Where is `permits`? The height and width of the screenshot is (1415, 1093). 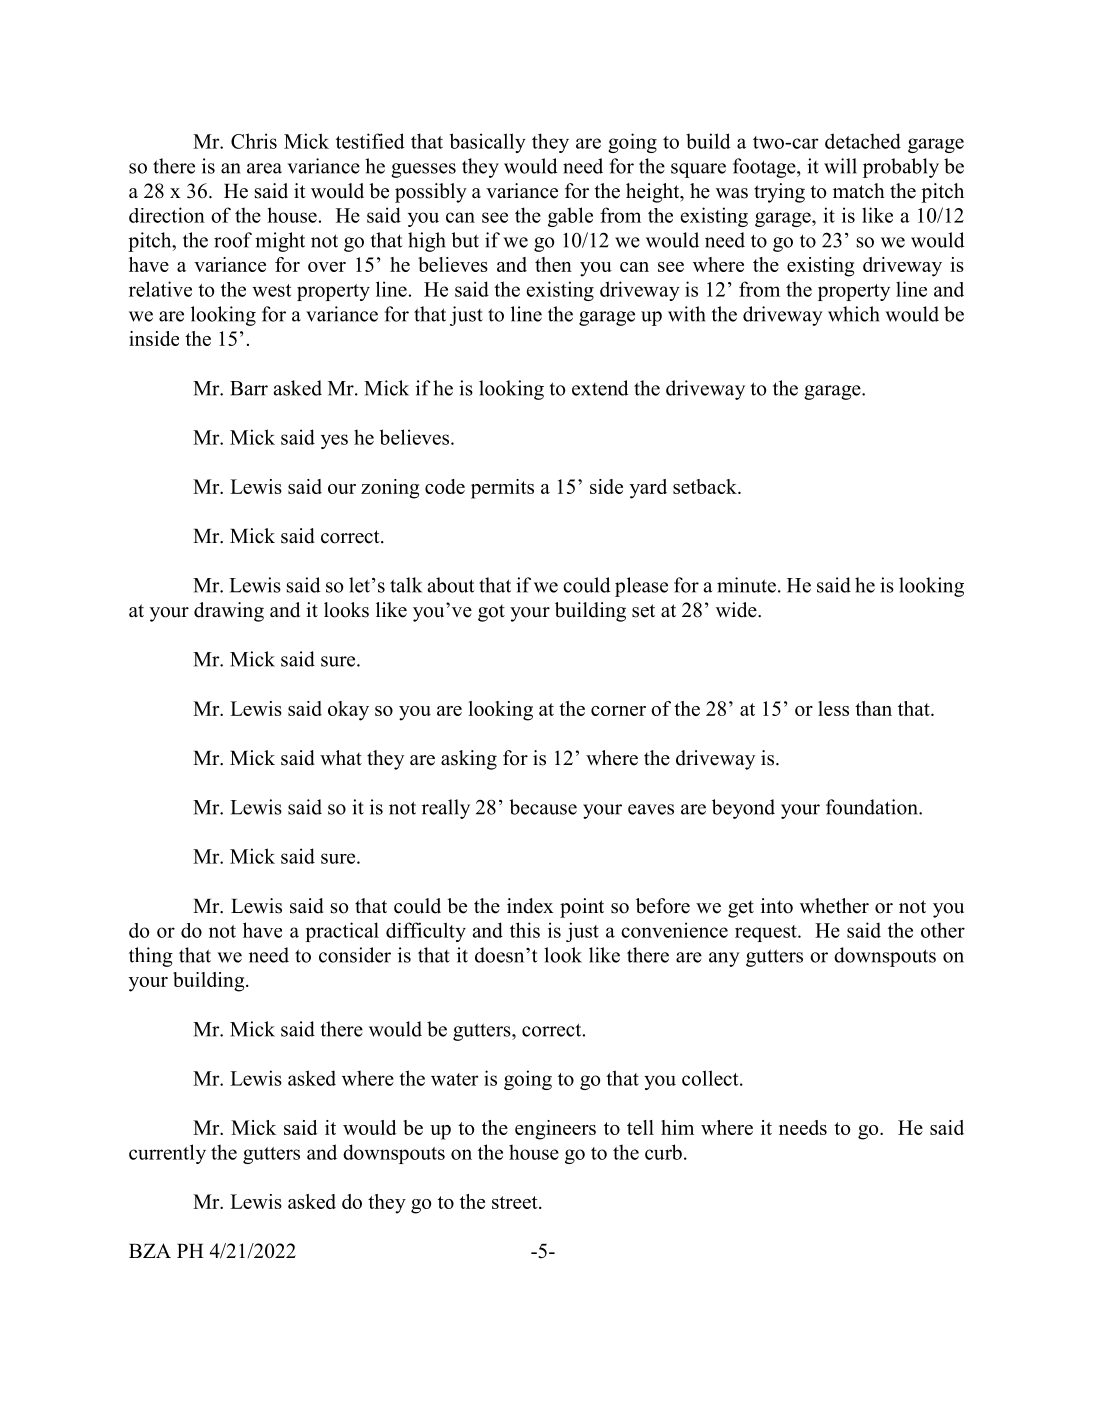 permits is located at coordinates (502, 489).
